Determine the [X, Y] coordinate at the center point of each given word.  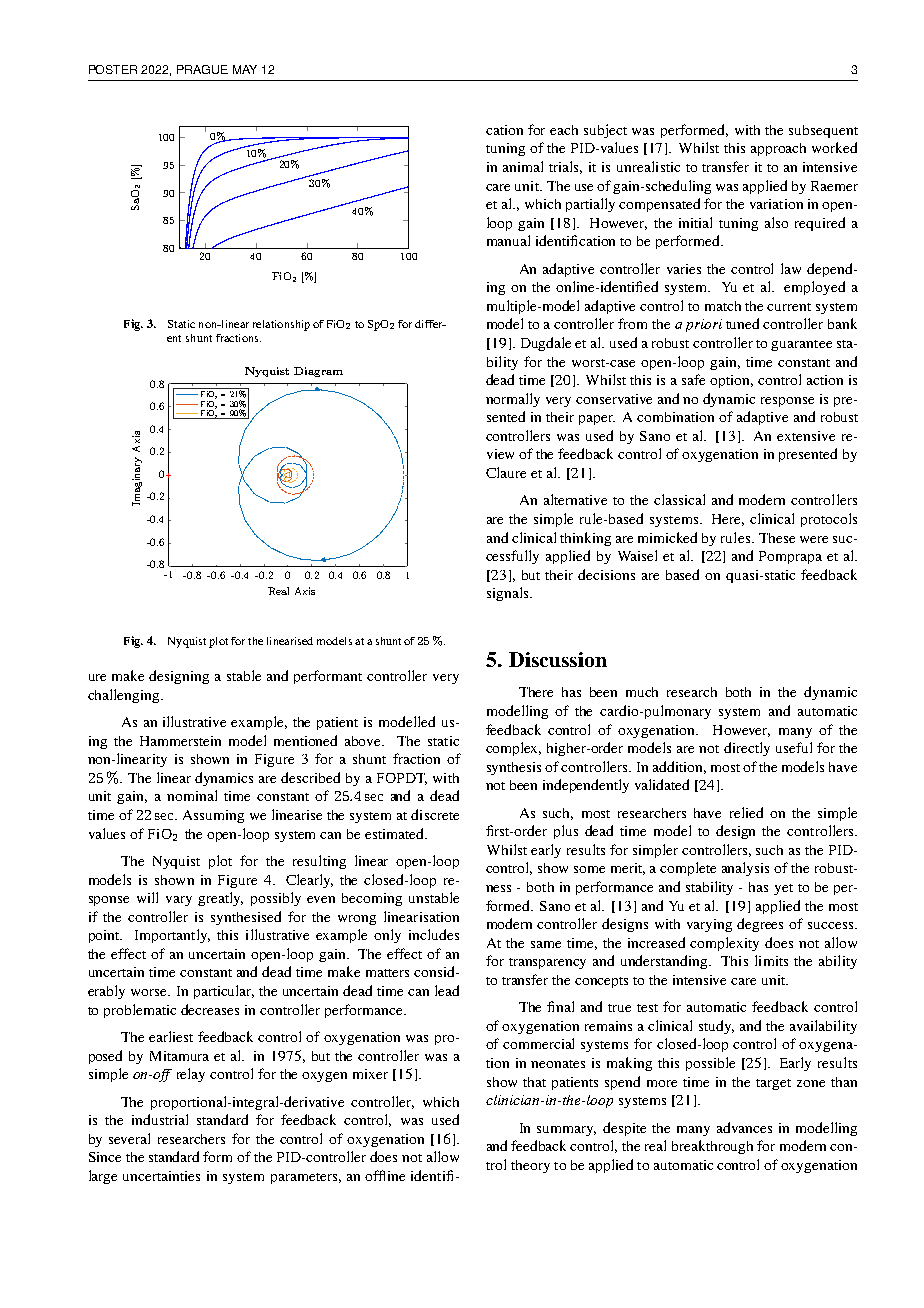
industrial [160, 1119]
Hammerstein [180, 741]
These [777, 538]
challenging [125, 696]
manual [508, 240]
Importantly [172, 936]
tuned [742, 323]
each [564, 130]
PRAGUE [202, 69]
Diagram [318, 372]
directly [747, 749]
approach [778, 149]
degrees [760, 925]
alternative [575, 499]
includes [434, 934]
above [364, 741]
